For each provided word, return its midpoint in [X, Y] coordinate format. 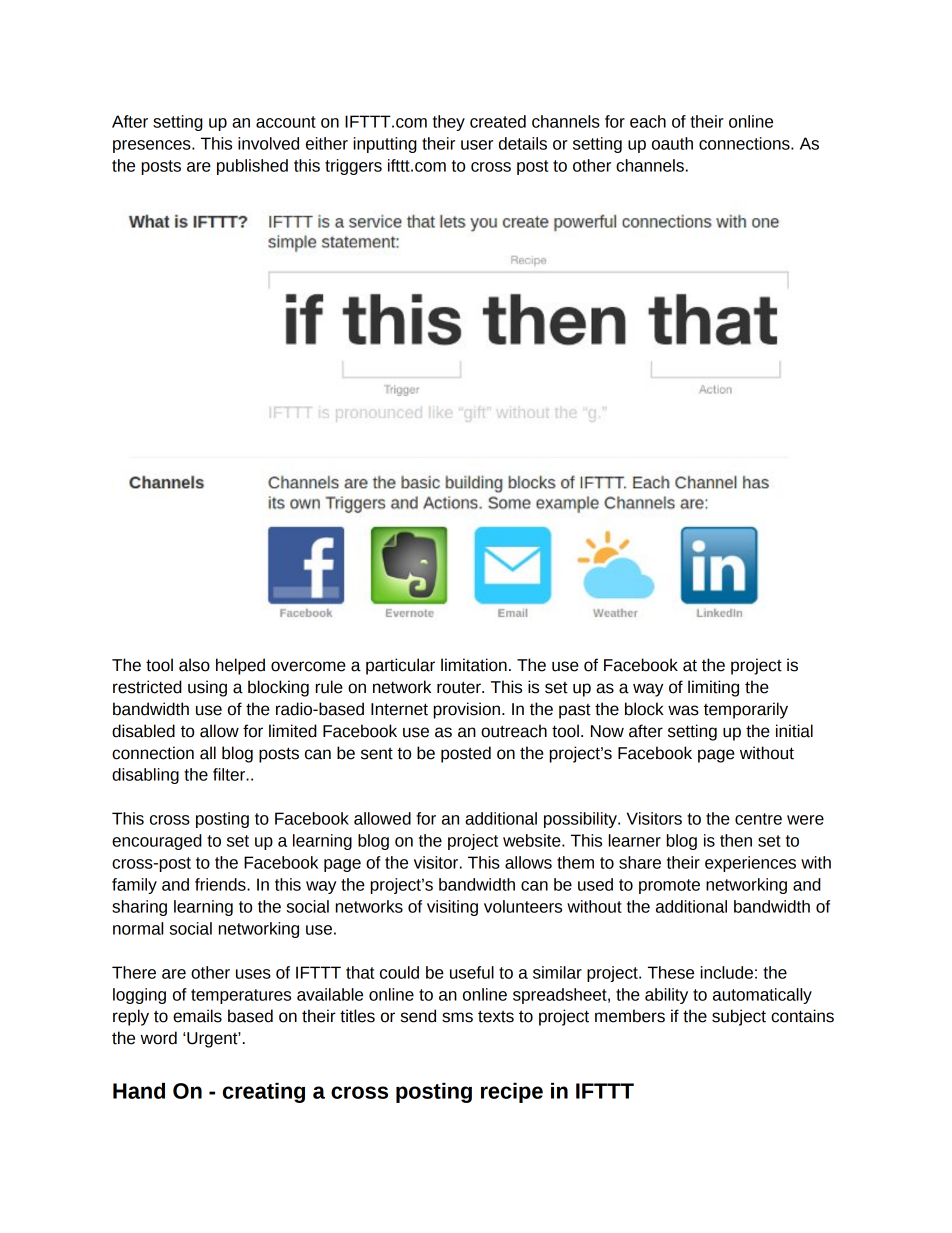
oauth [672, 143]
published [252, 167]
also [194, 665]
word [158, 1038]
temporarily [746, 710]
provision [466, 710]
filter [230, 774]
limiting [713, 688]
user [477, 145]
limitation [474, 665]
